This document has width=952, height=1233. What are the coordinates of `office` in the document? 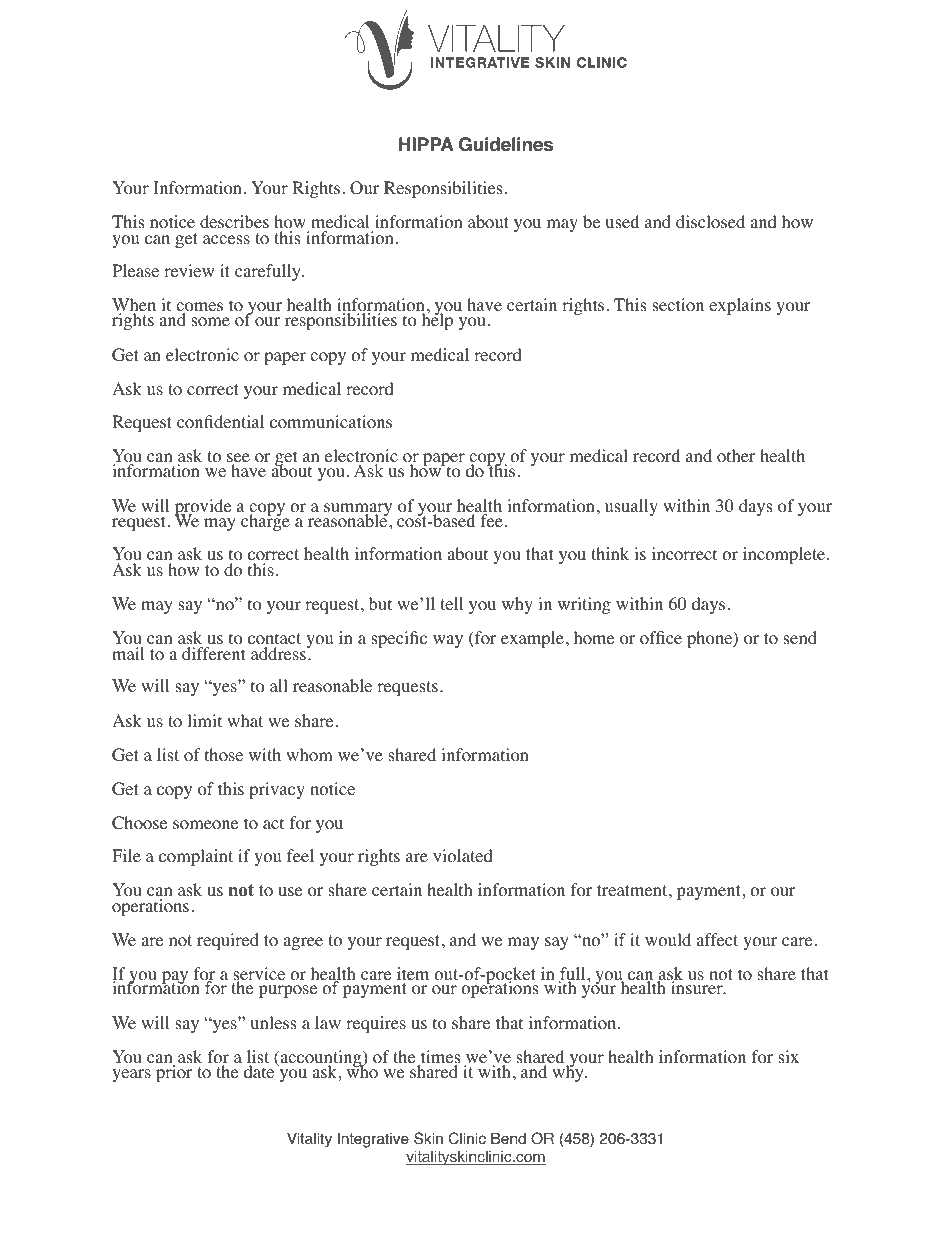 It's located at (661, 638).
